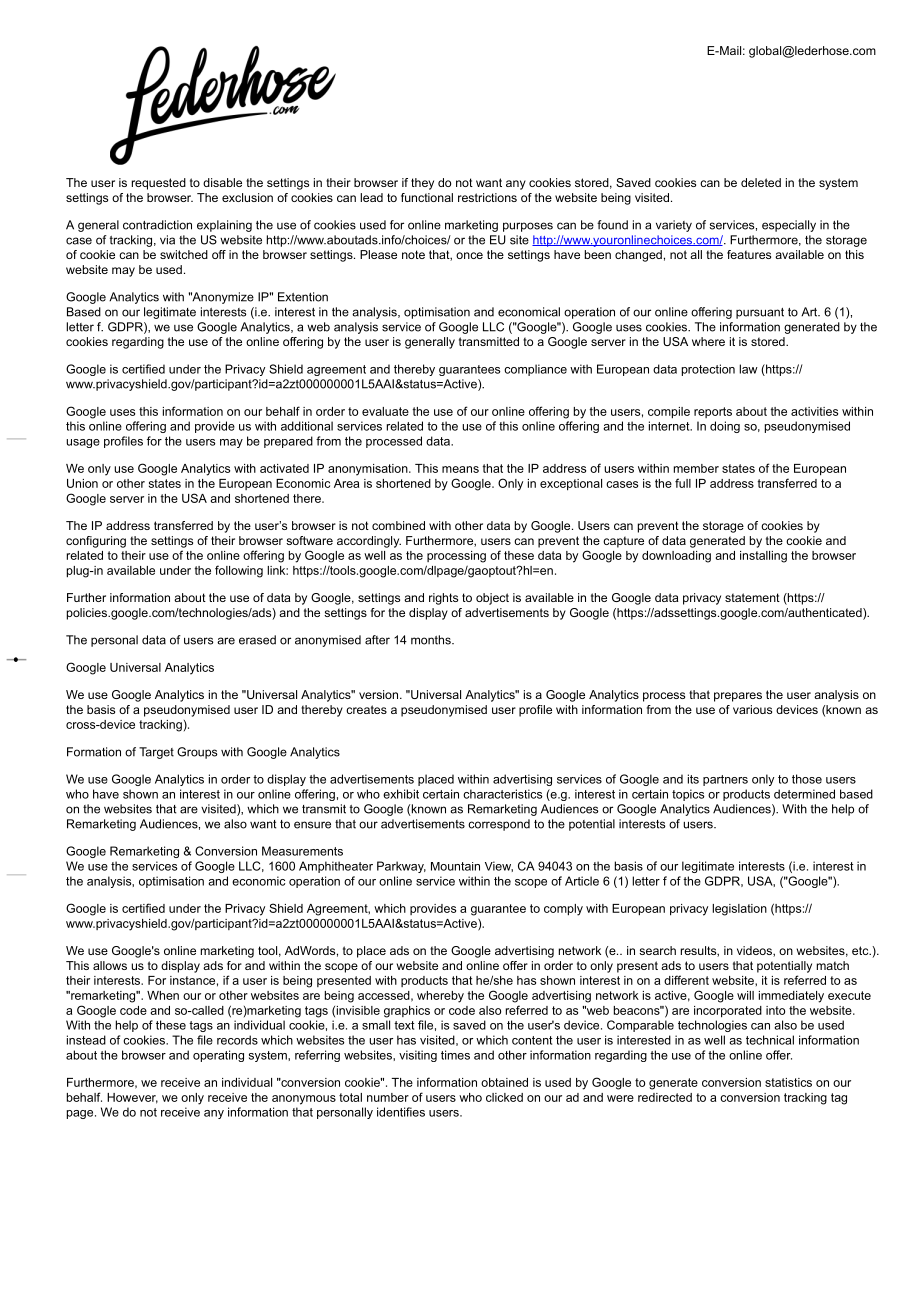  Describe the element at coordinates (487, 197) in the page. I see `restrictions` at that location.
